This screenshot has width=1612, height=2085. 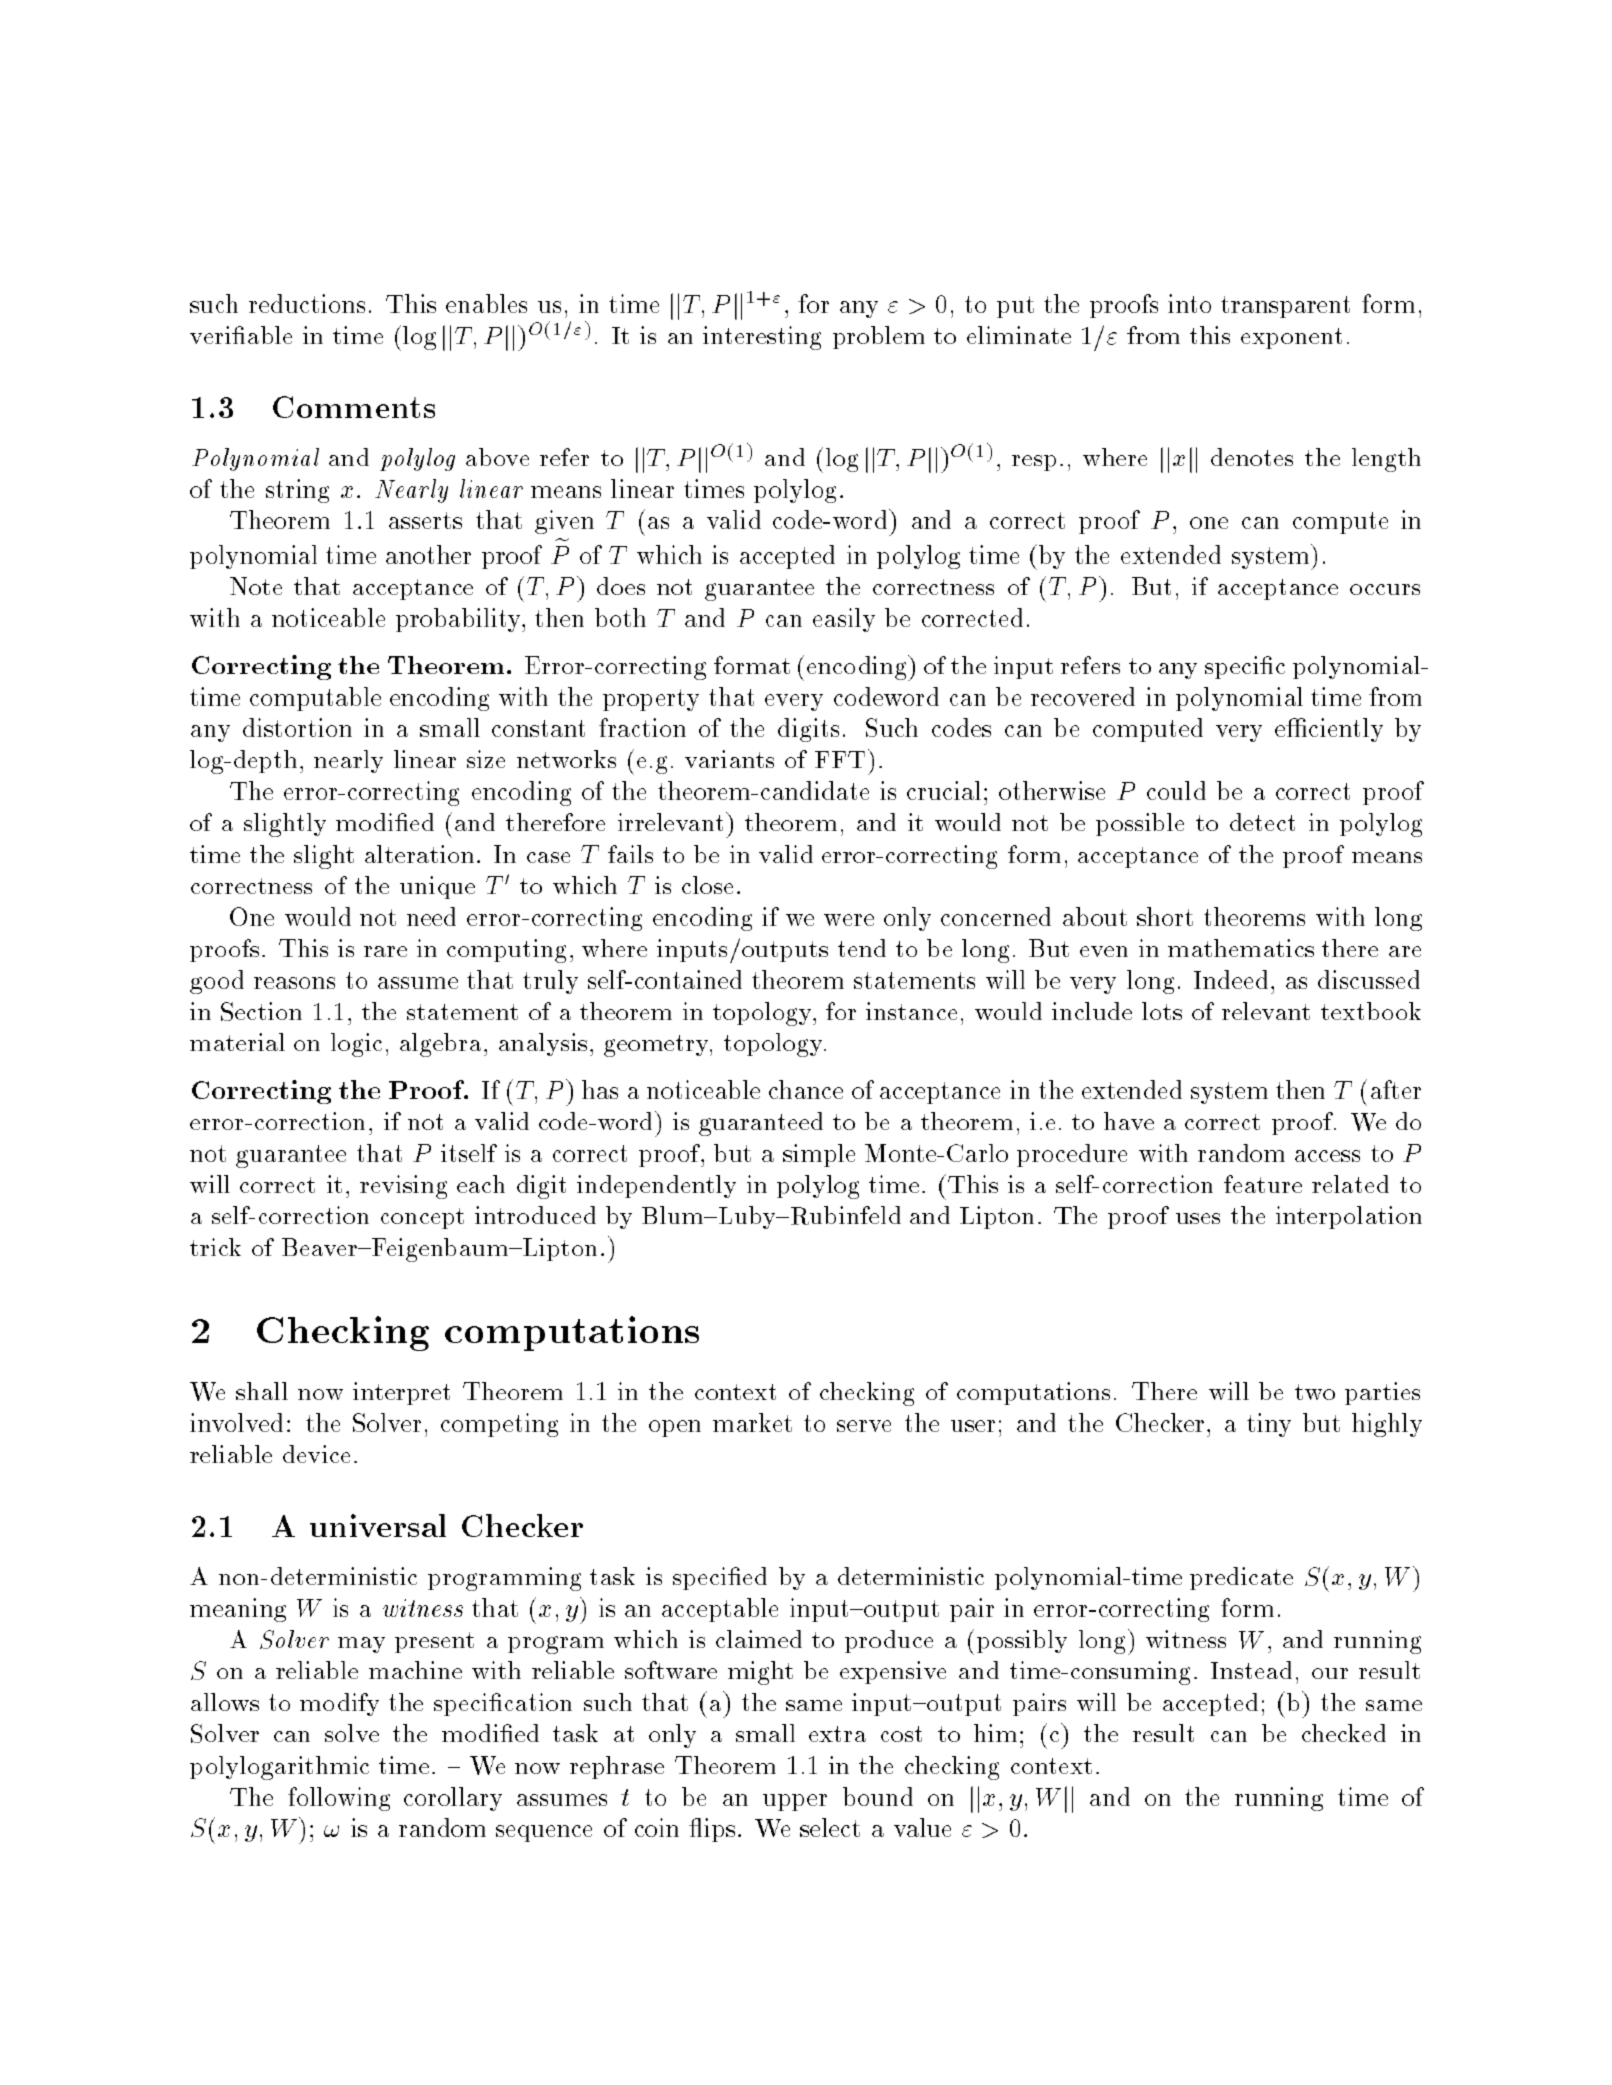 What do you see at coordinates (1344, 1733) in the screenshot?
I see `checked` at bounding box center [1344, 1733].
